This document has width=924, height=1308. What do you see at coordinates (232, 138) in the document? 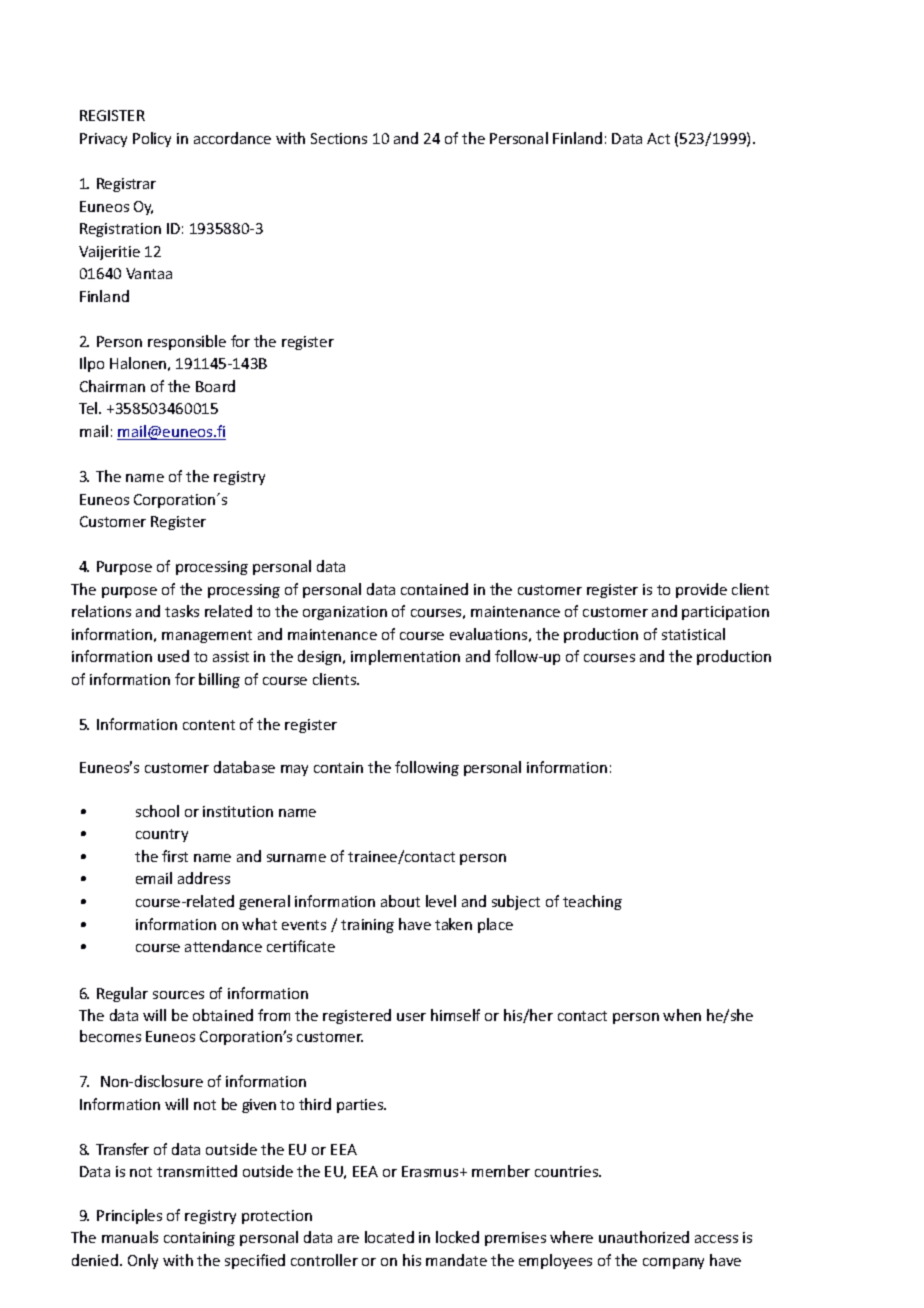
I see `accordance` at bounding box center [232, 138].
